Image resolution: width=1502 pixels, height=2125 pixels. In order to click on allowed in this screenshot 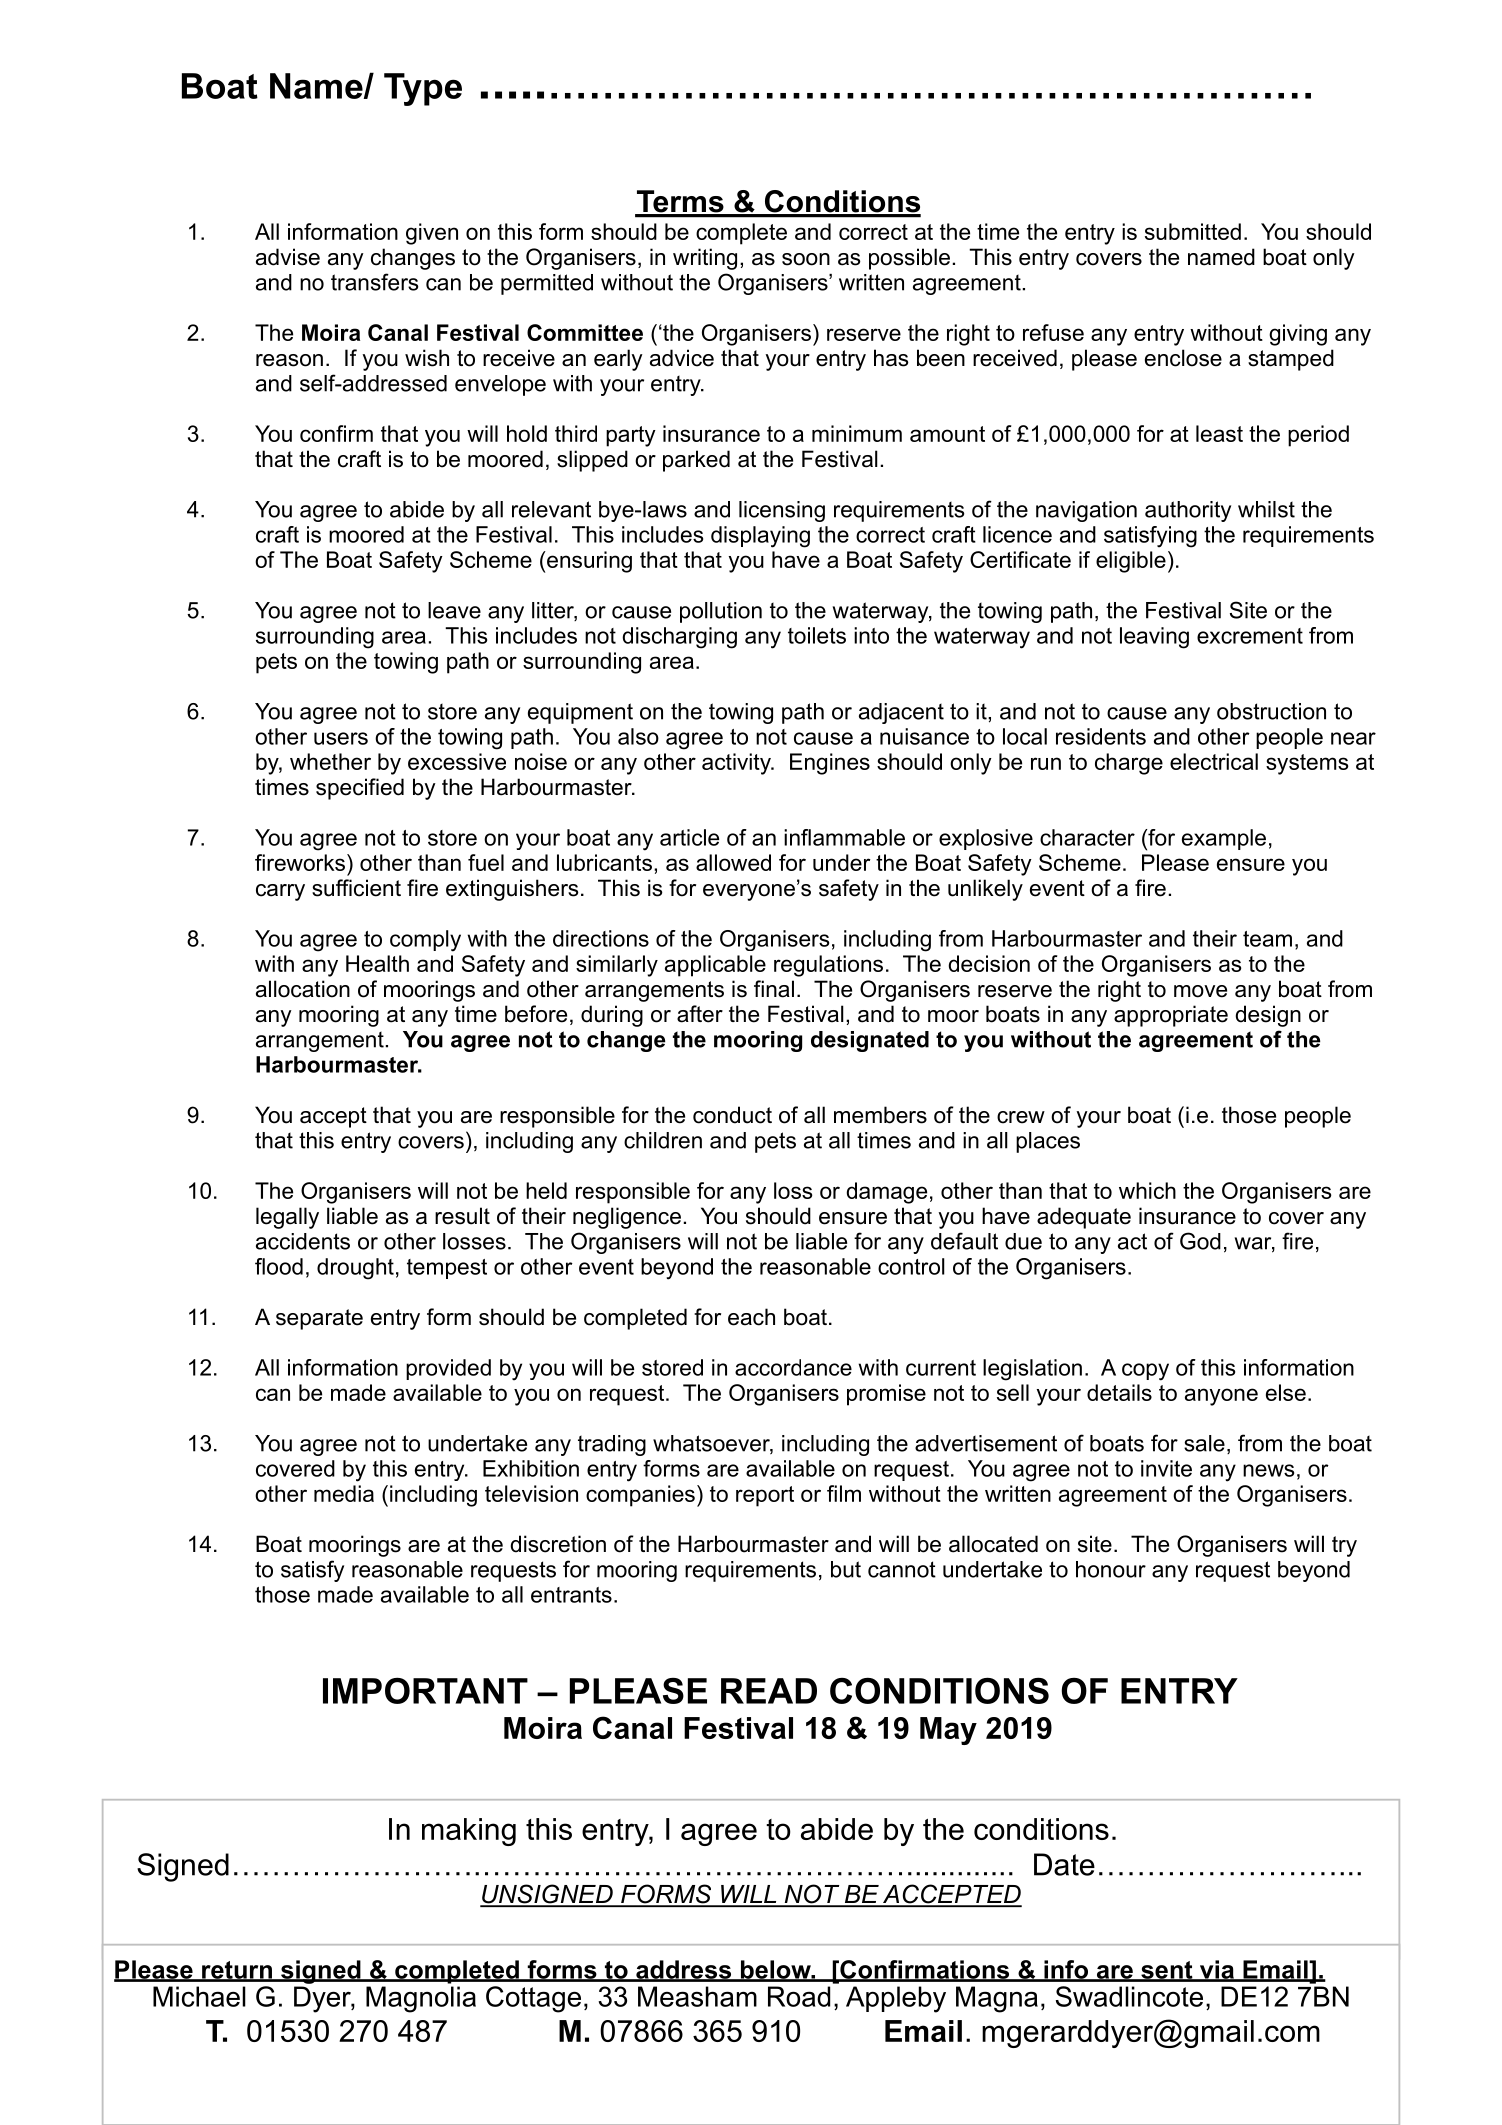, I will do `click(733, 862)`.
